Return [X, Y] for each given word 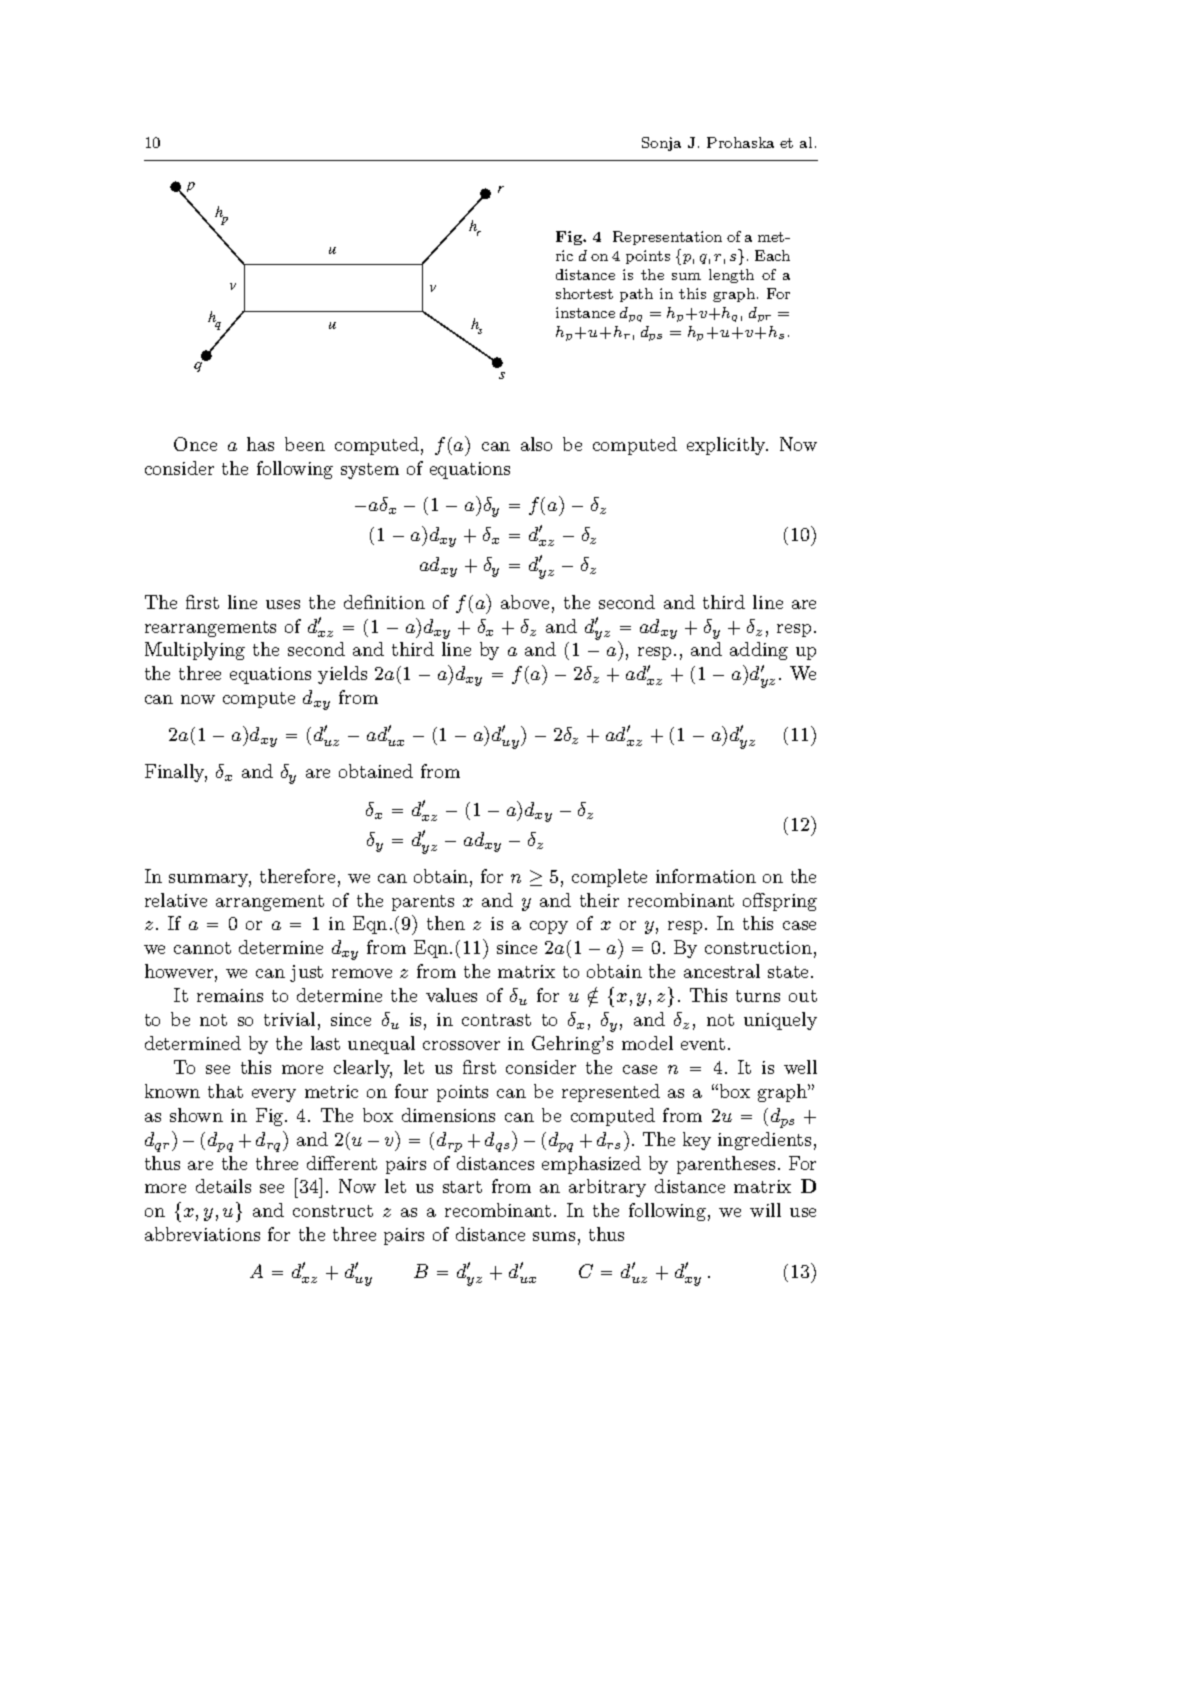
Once [195, 444]
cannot [202, 948]
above [525, 602]
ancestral [722, 971]
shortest [584, 293]
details [223, 1186]
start [462, 1187]
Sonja [661, 144]
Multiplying [195, 651]
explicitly [727, 446]
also [536, 444]
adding [759, 651]
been [305, 444]
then [446, 923]
